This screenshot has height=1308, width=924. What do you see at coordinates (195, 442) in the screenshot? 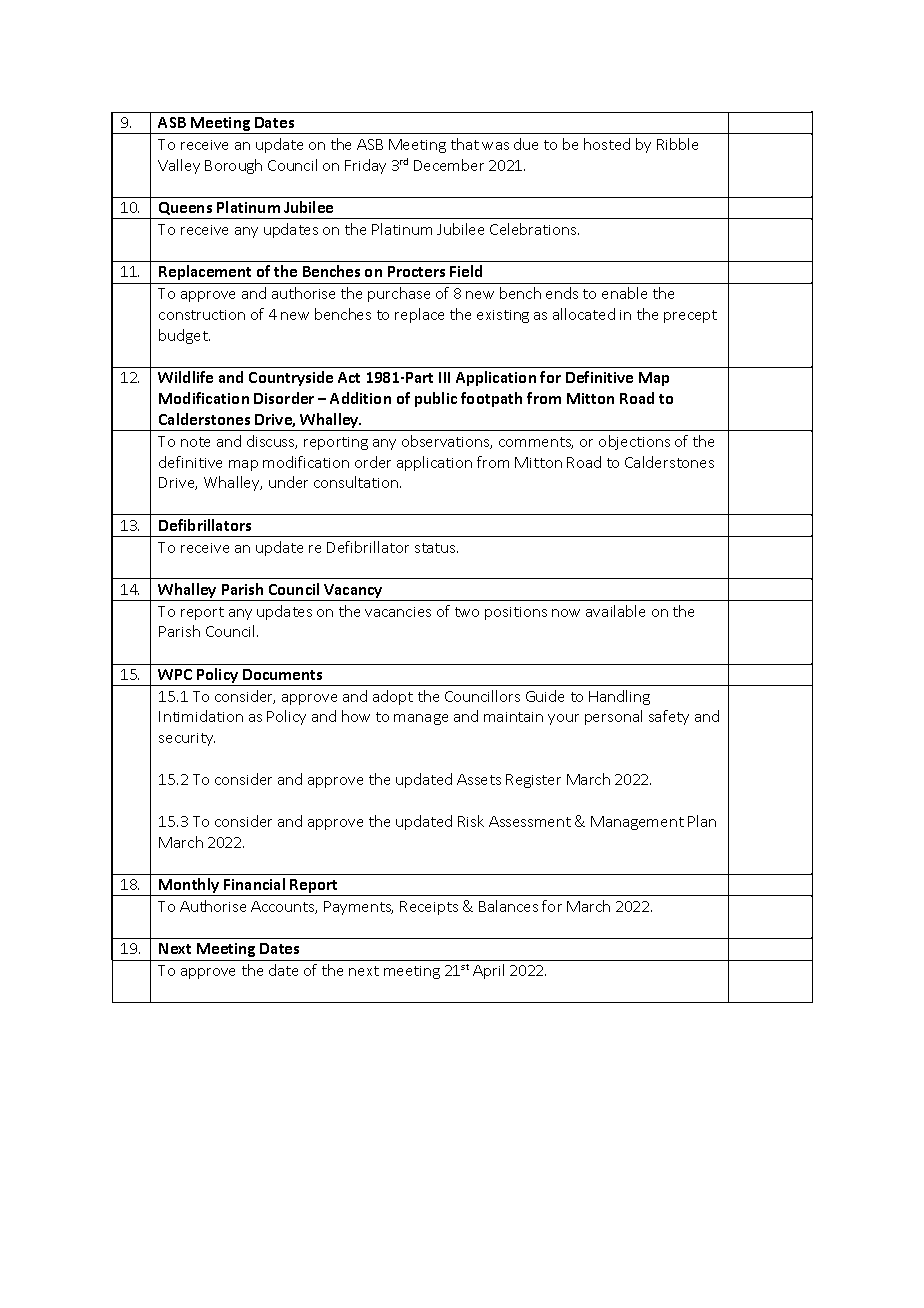
I see `note` at bounding box center [195, 442].
